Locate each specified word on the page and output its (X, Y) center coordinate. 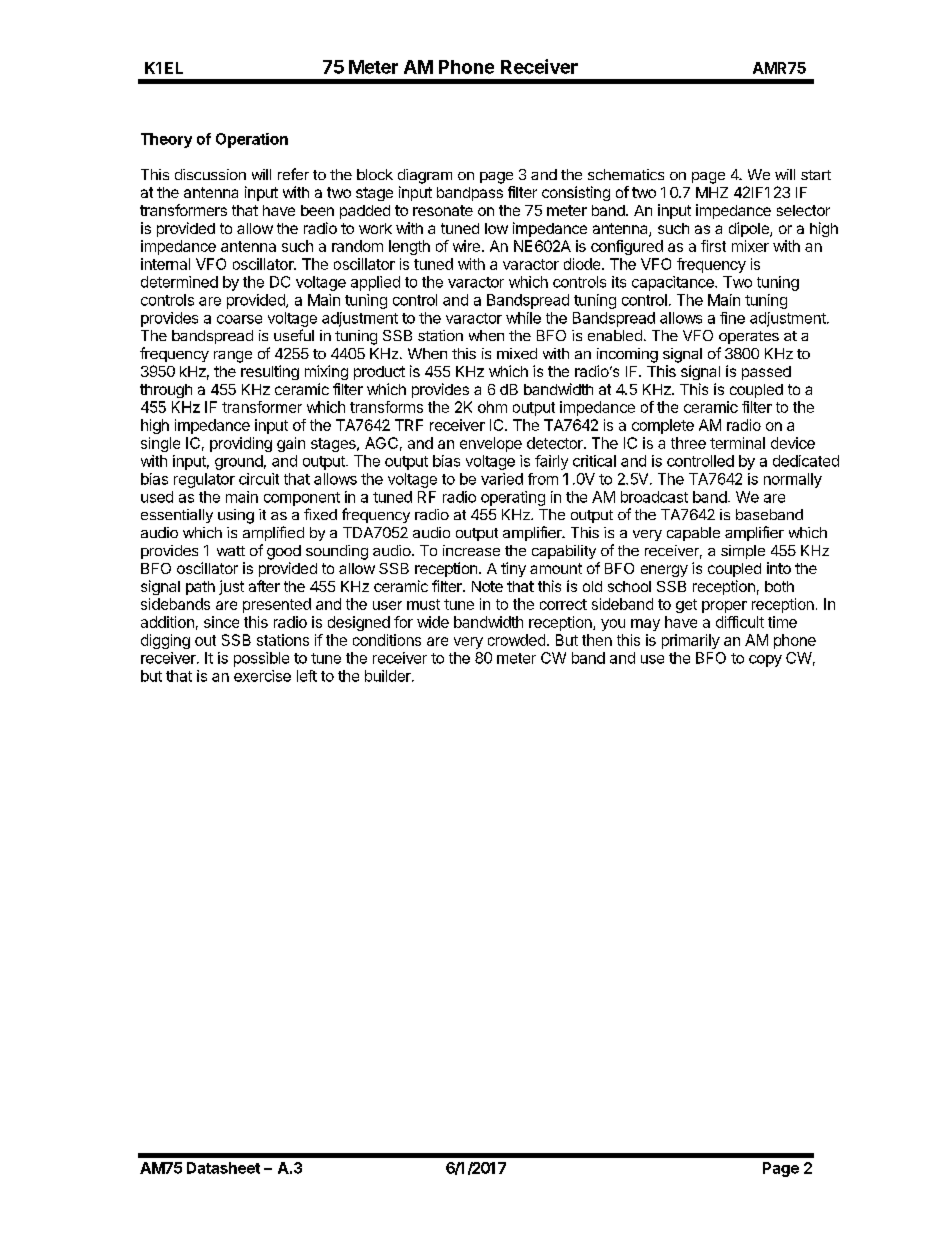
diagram (425, 176)
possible (261, 659)
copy (765, 661)
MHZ (712, 192)
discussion (210, 174)
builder (389, 676)
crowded (516, 640)
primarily (691, 641)
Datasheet (223, 1168)
